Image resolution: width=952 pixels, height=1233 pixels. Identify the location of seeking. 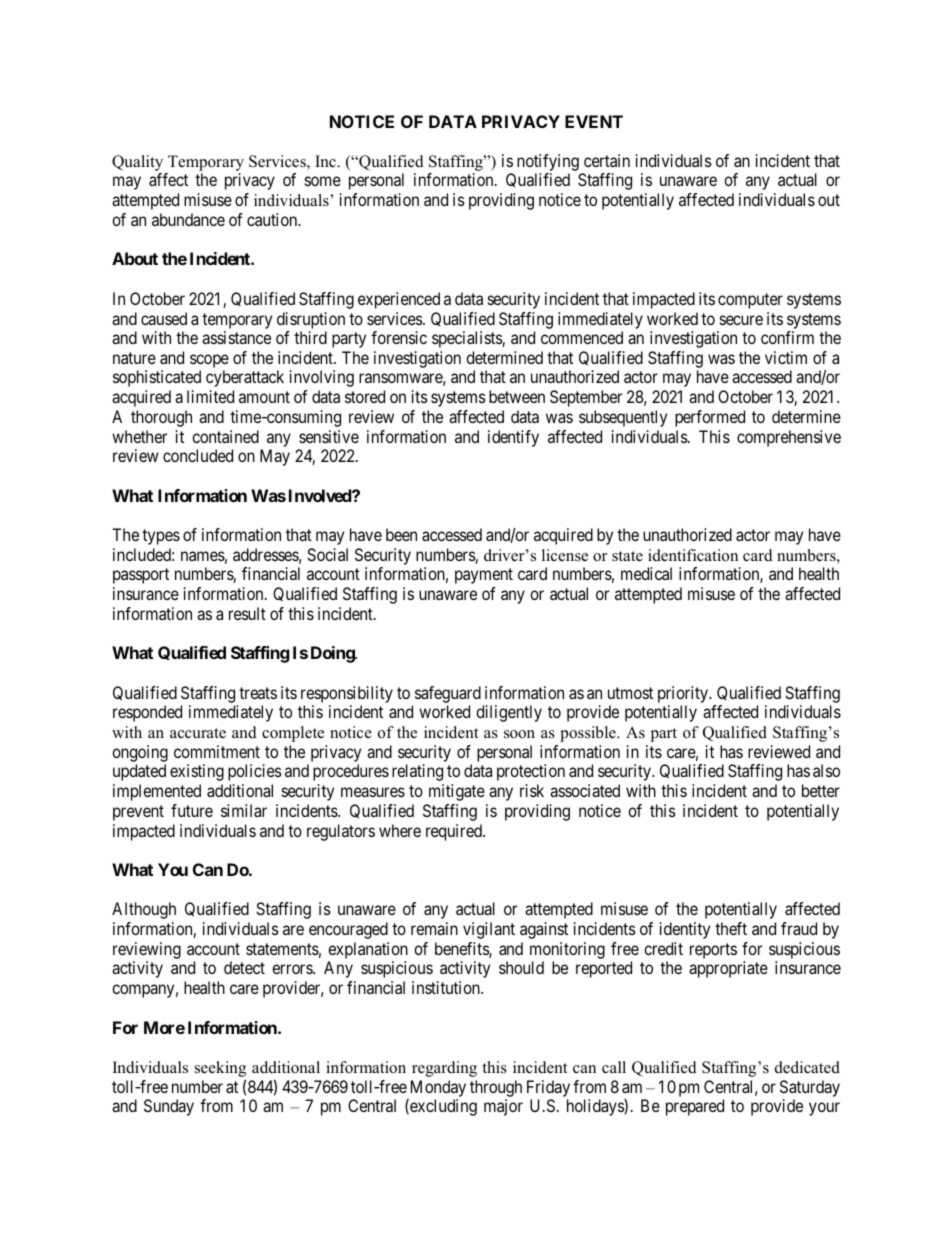
(220, 1070).
